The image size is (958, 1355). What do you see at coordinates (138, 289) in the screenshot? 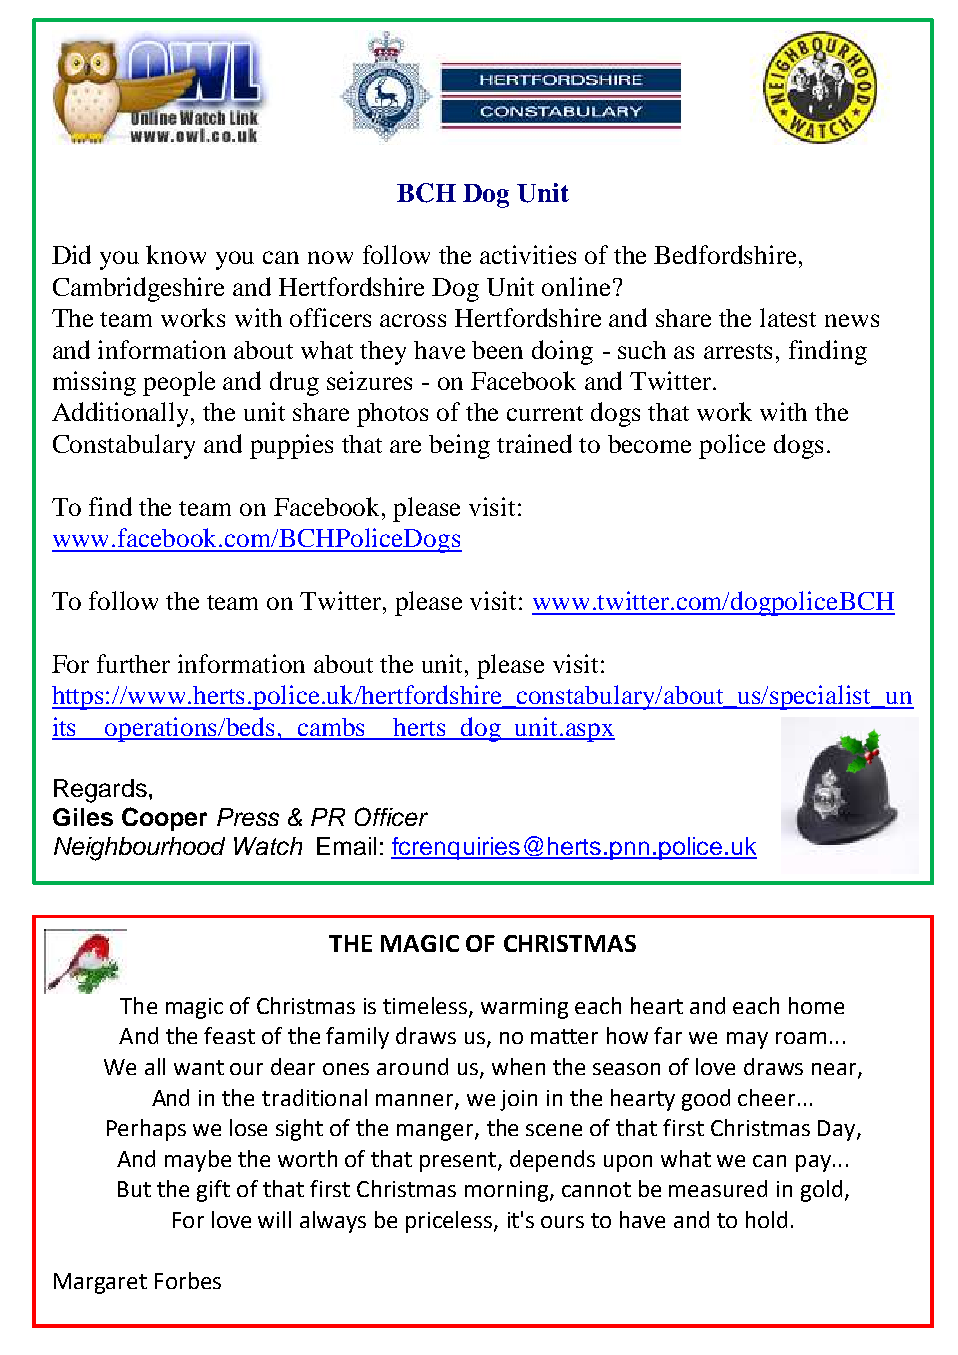
I see `Cambridgeshire` at bounding box center [138, 289].
